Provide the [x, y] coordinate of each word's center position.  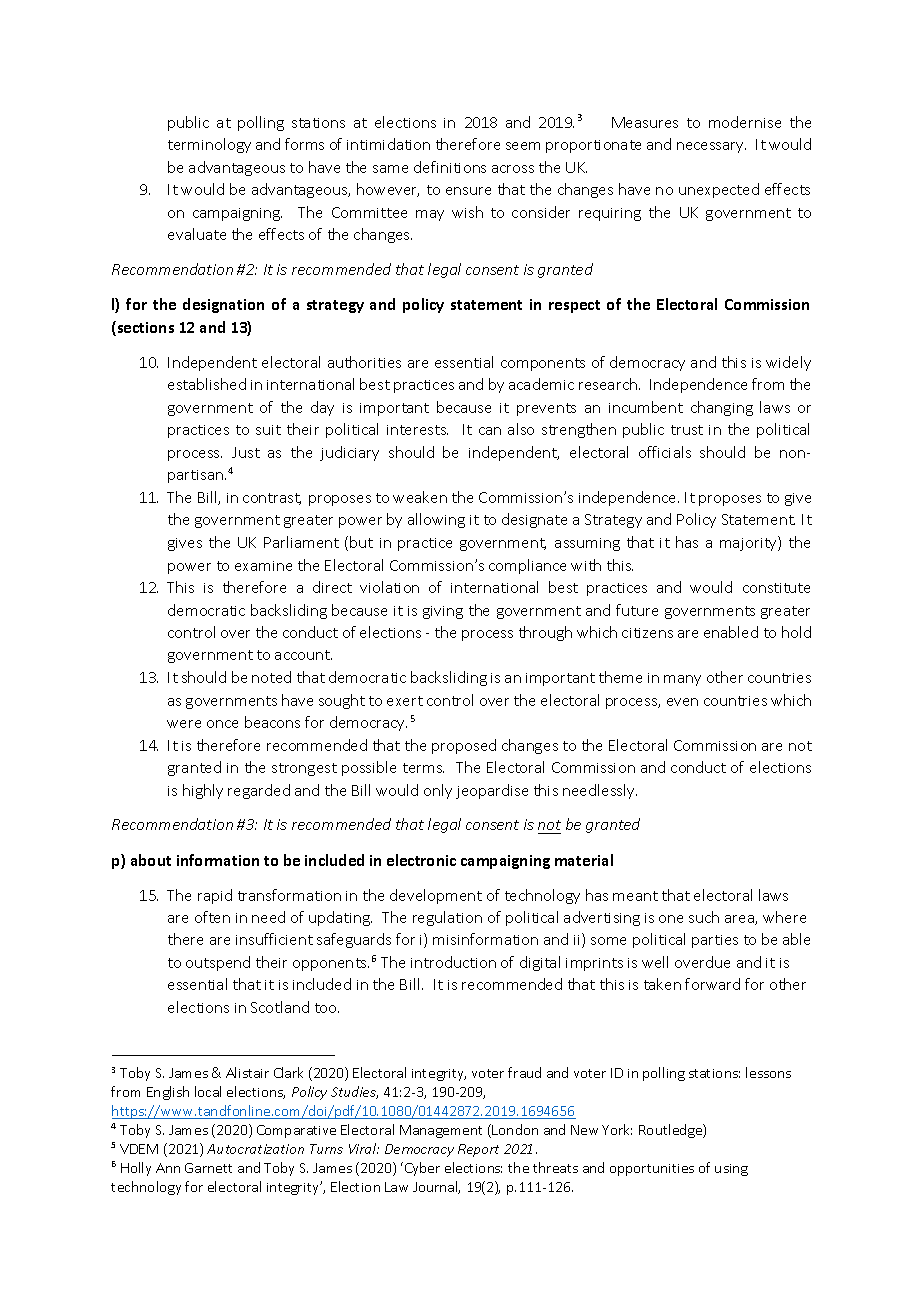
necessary [711, 147]
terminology [209, 145]
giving [443, 612]
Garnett [208, 1168]
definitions [450, 167]
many [682, 680]
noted [271, 677]
